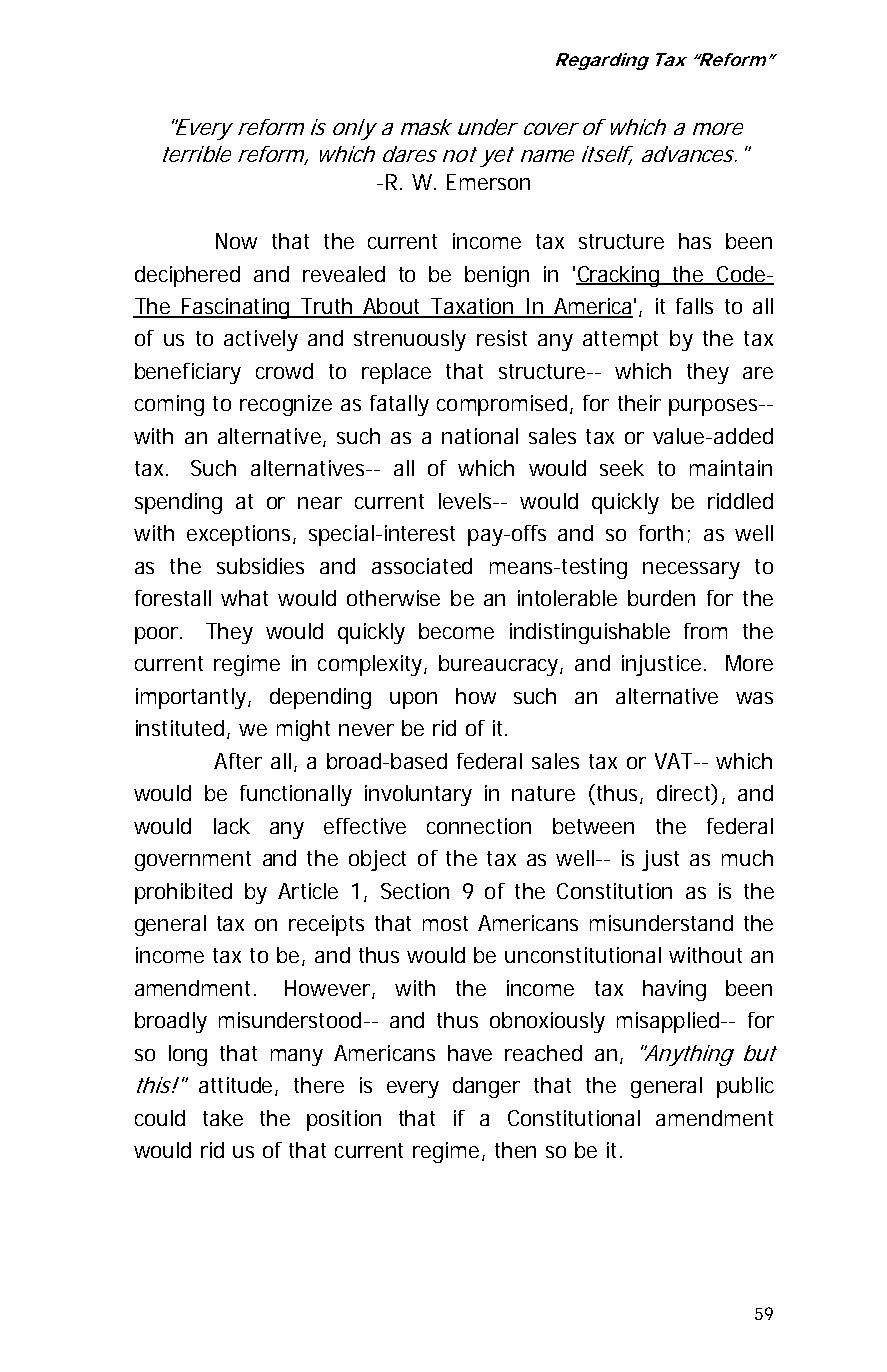  What do you see at coordinates (705, 631) in the screenshot?
I see `from` at bounding box center [705, 631].
